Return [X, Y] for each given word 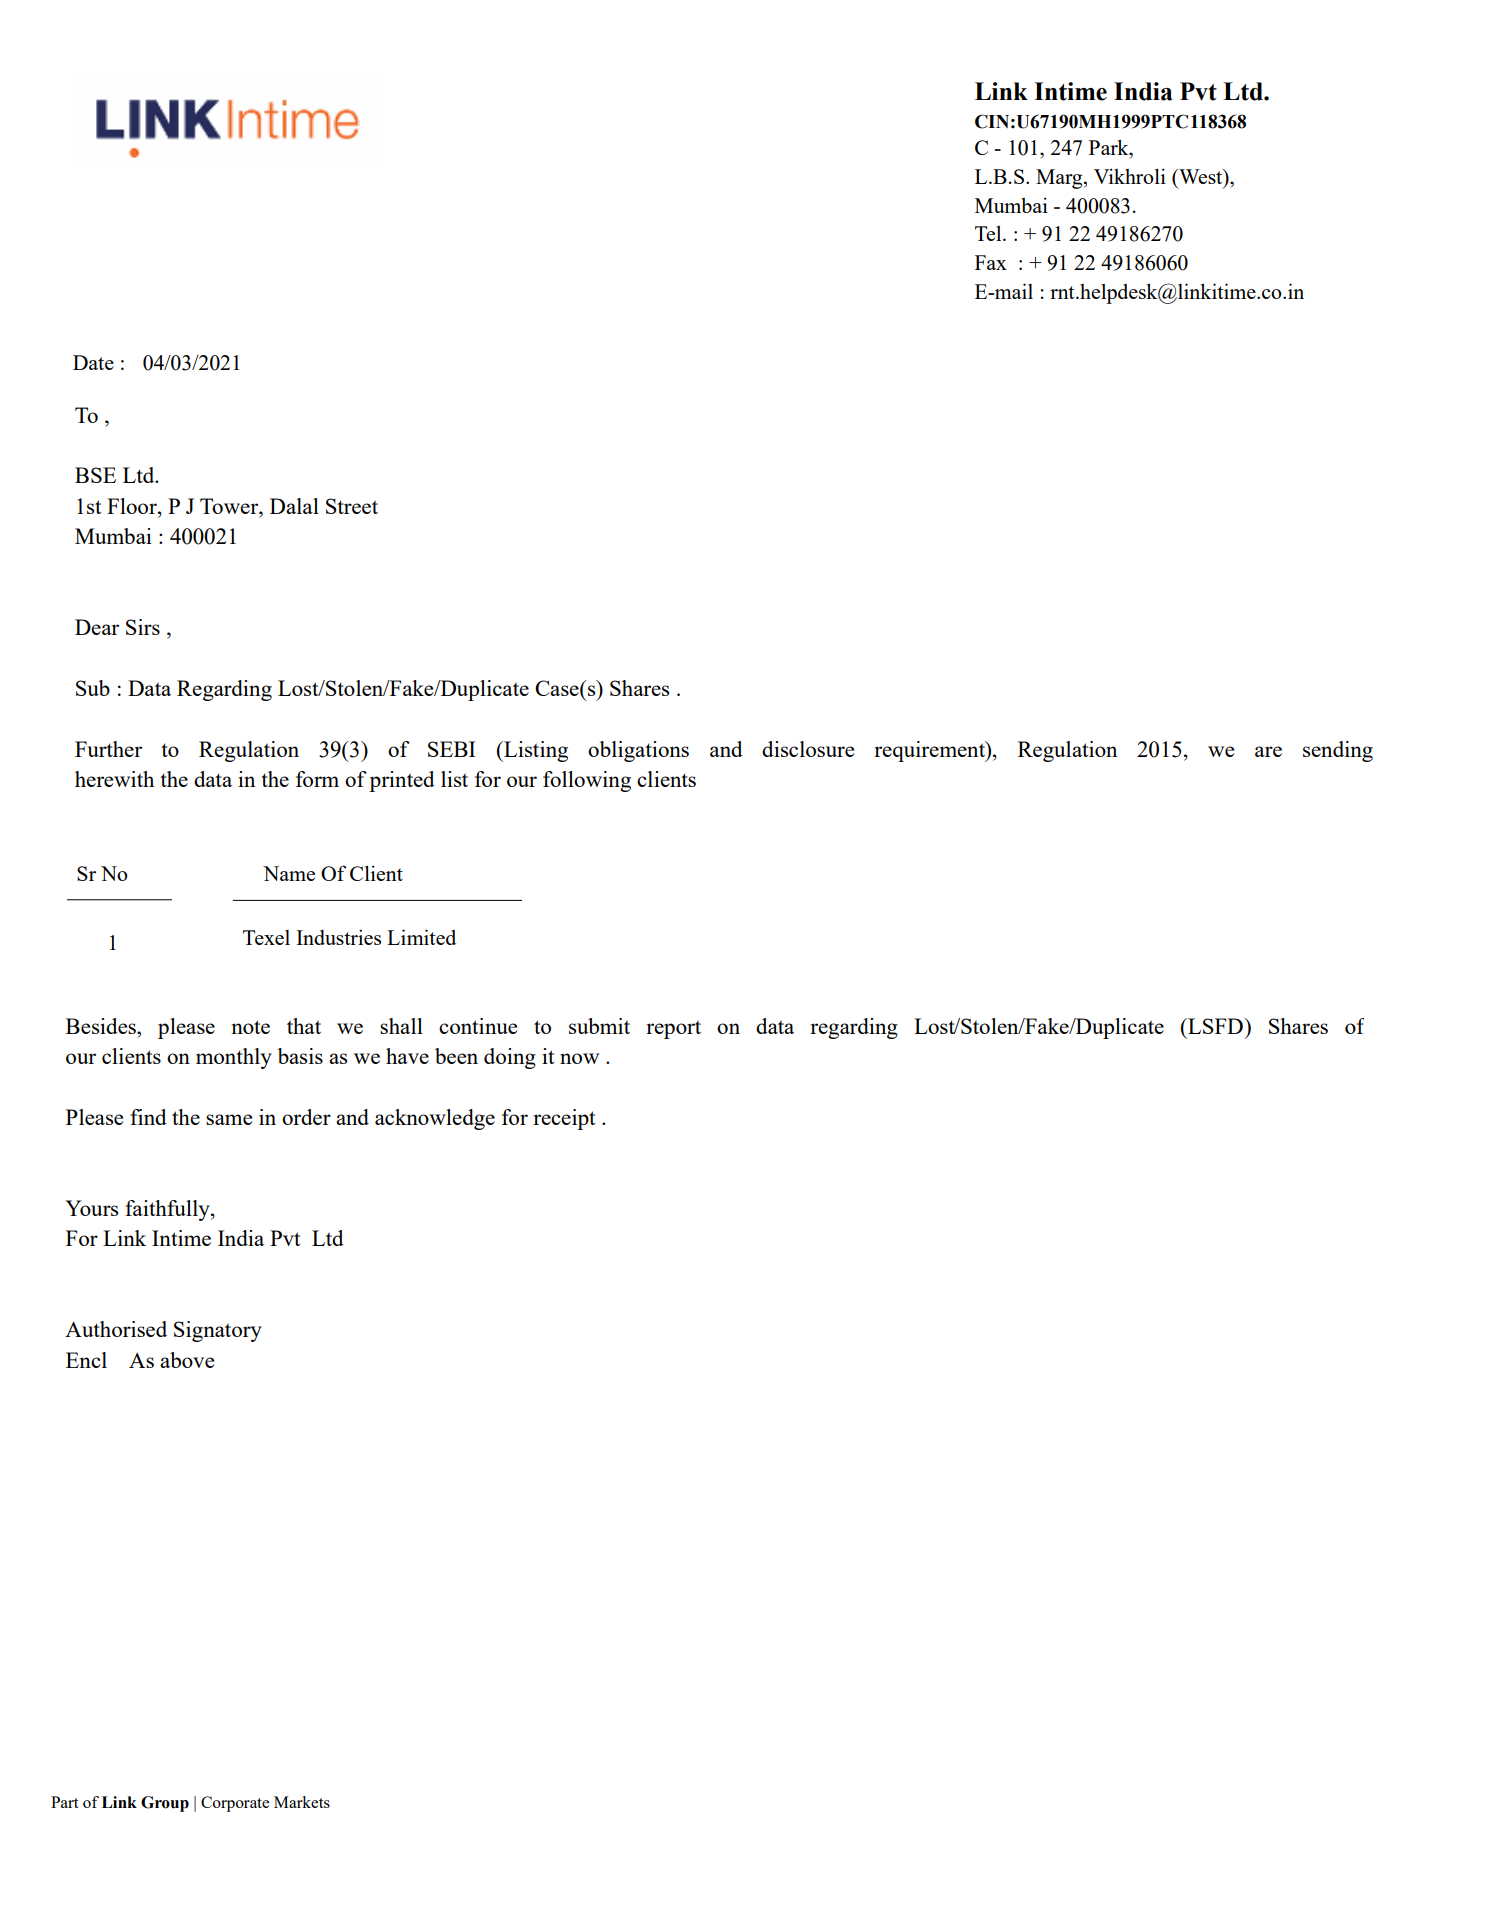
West [1201, 178]
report [673, 1030]
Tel [989, 233]
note [250, 1027]
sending [1338, 751]
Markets [302, 1802]
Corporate [235, 1804]
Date [93, 362]
